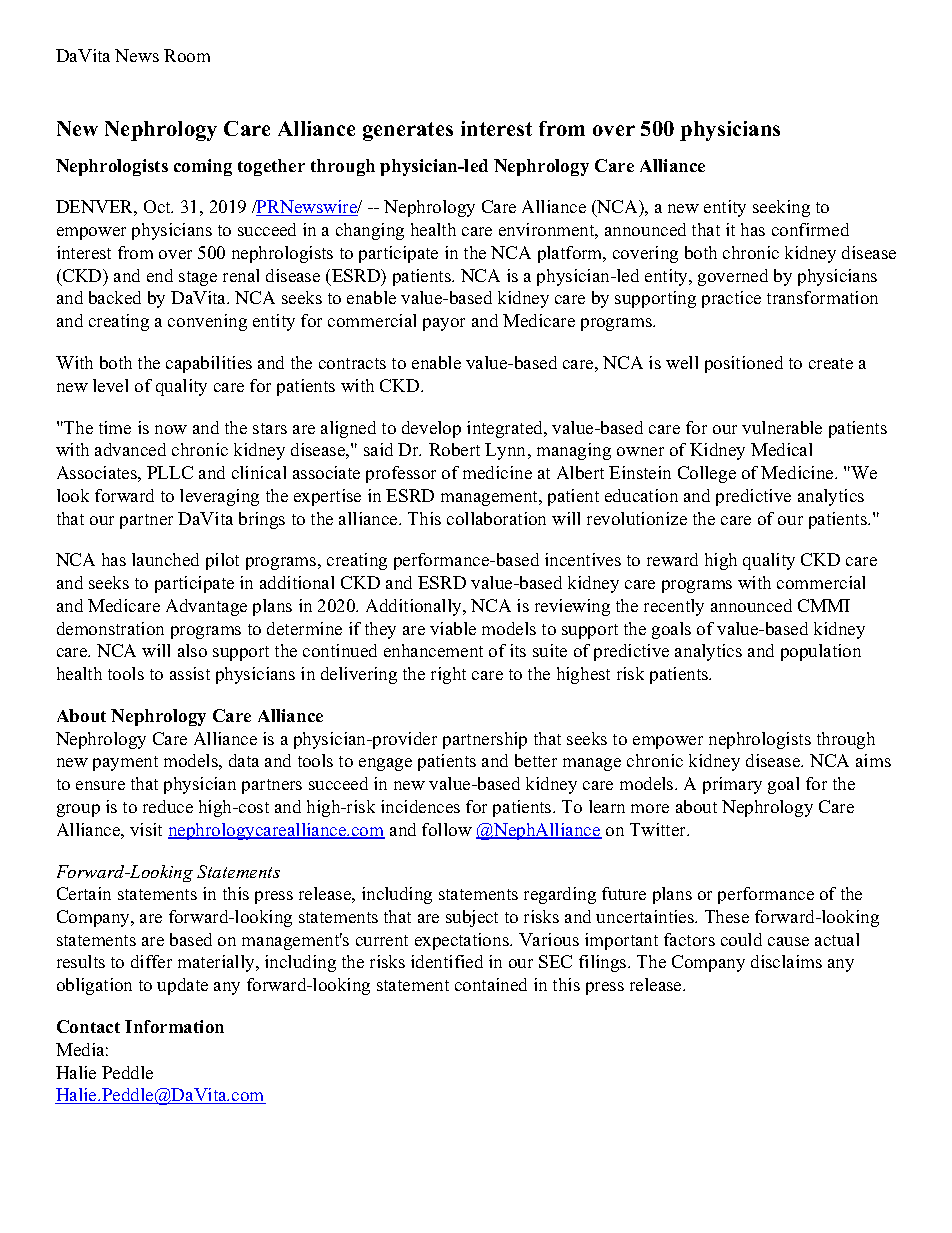 Image resolution: width=952 pixels, height=1233 pixels. Describe the element at coordinates (165, 559) in the image. I see `launched` at that location.
